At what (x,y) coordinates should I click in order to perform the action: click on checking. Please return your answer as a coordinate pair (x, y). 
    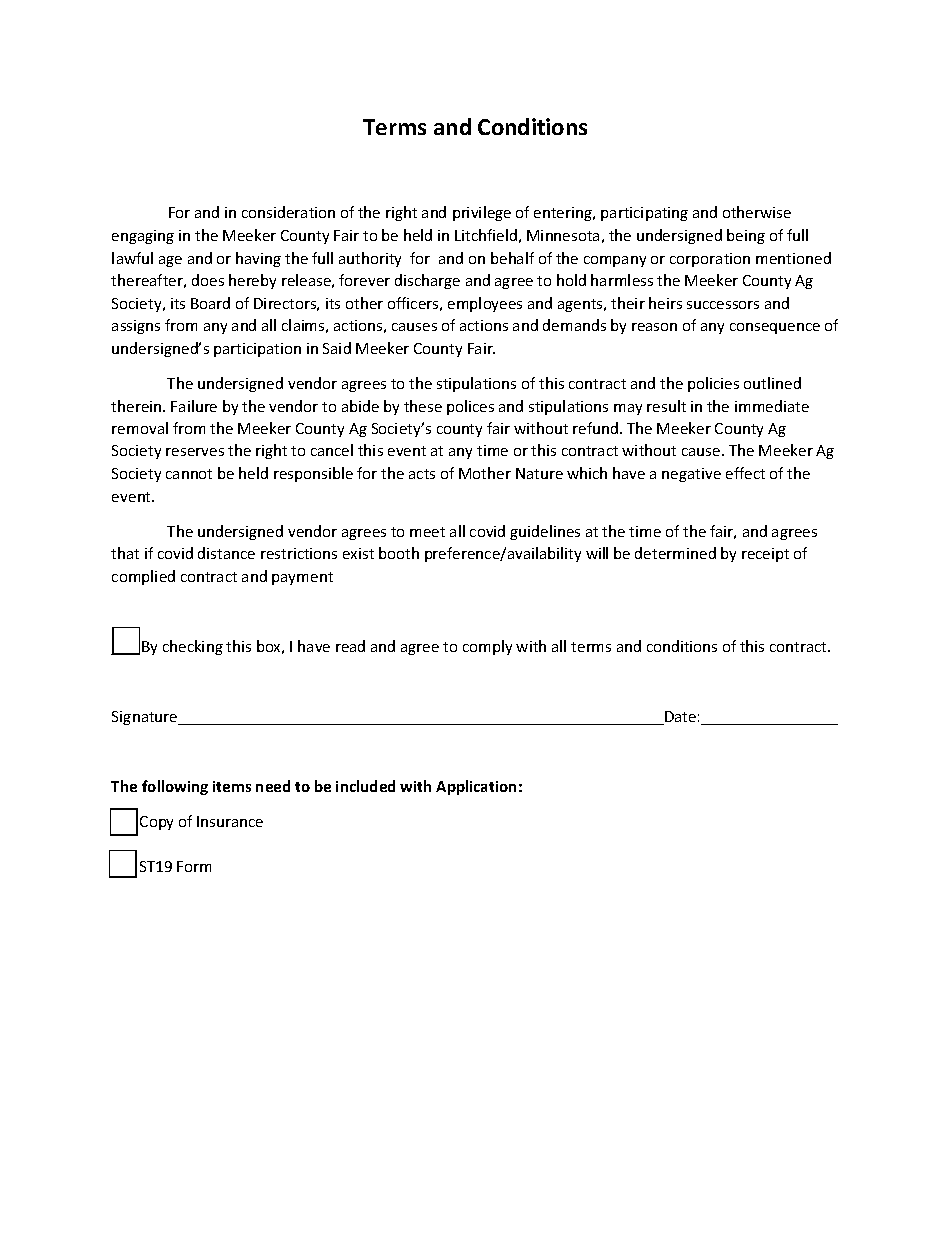
    Looking at the image, I should click on (193, 647).
